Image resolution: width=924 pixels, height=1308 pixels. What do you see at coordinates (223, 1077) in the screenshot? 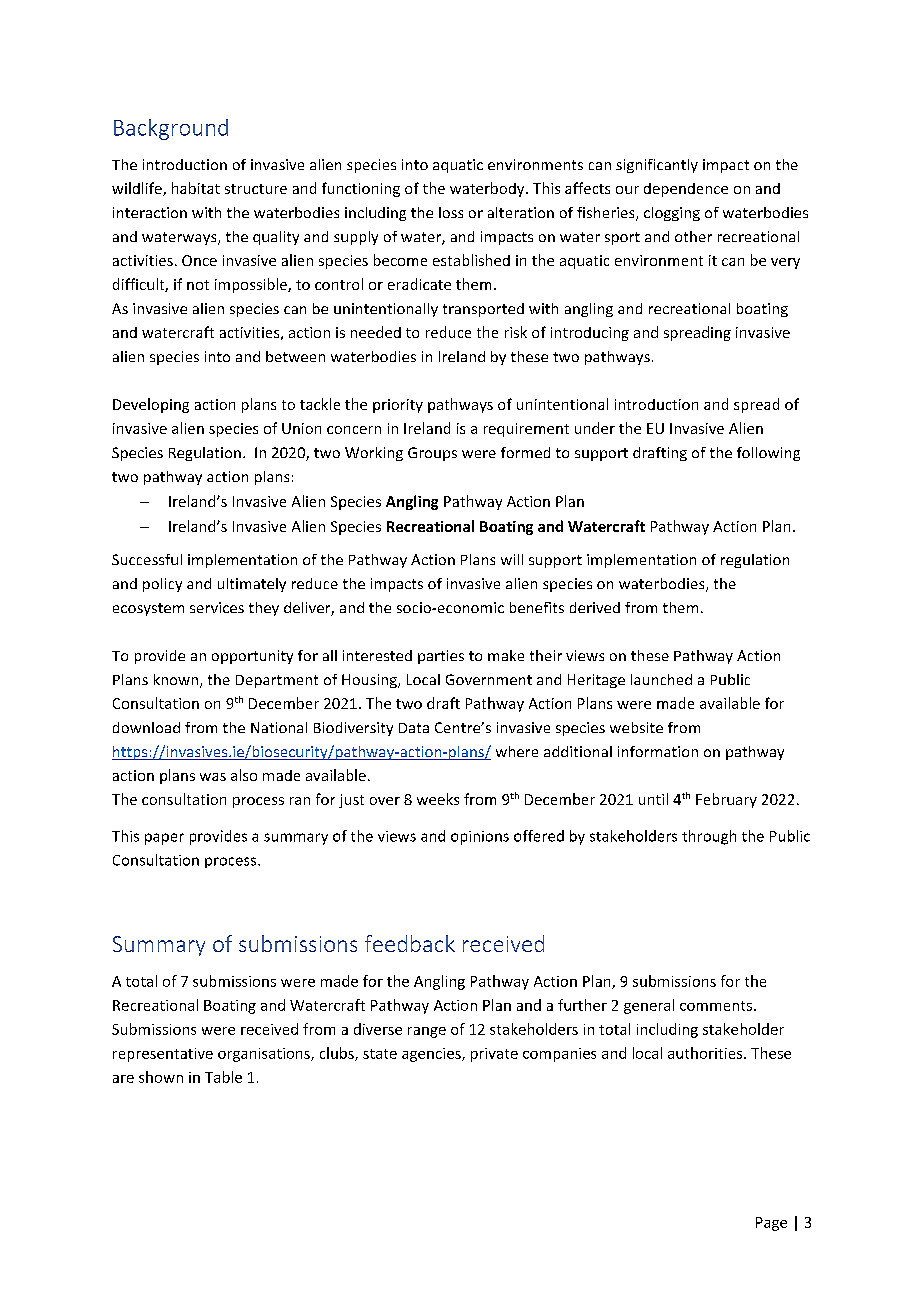
I see `Table` at bounding box center [223, 1077].
